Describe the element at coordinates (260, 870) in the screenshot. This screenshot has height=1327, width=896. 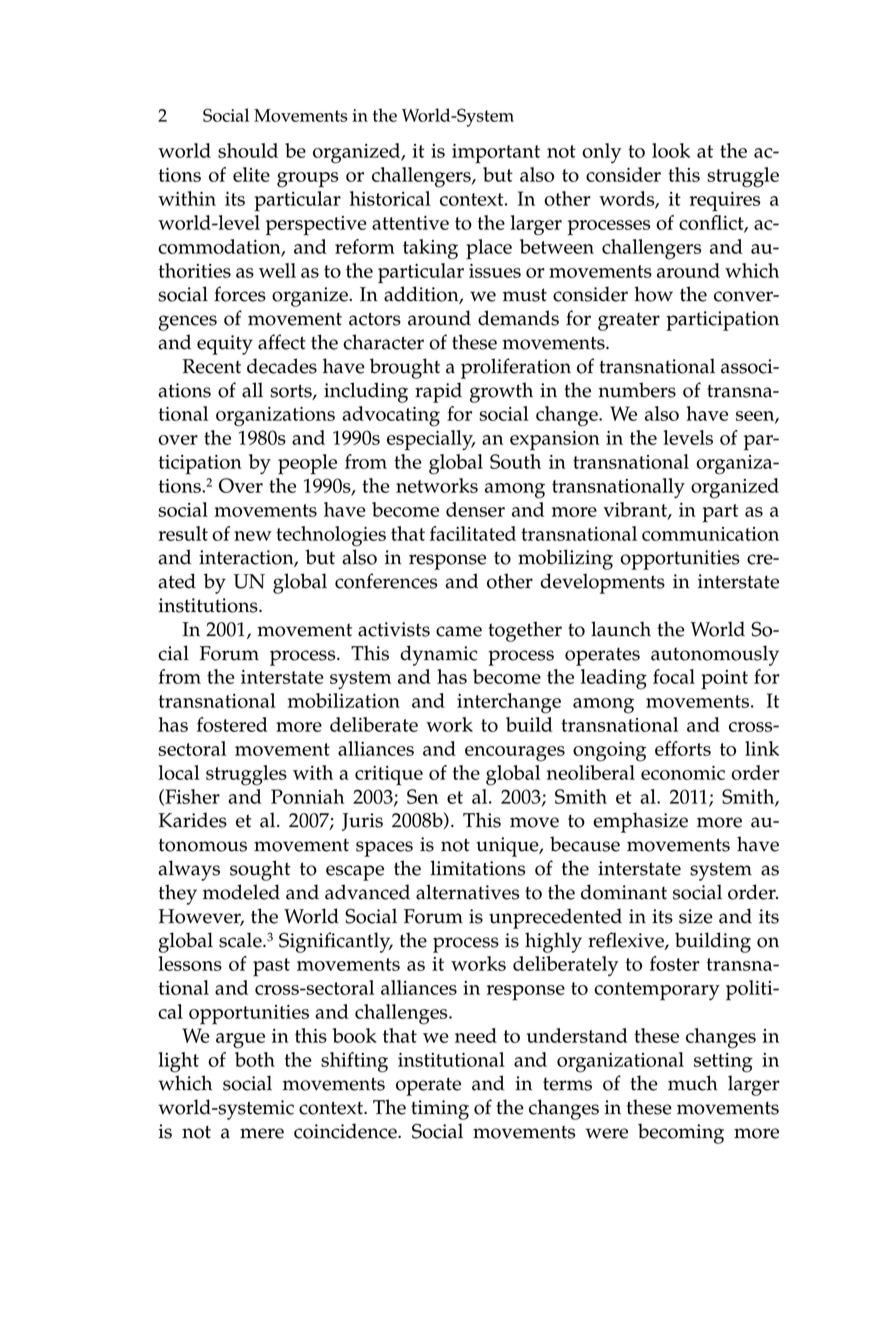
I see `sought` at that location.
